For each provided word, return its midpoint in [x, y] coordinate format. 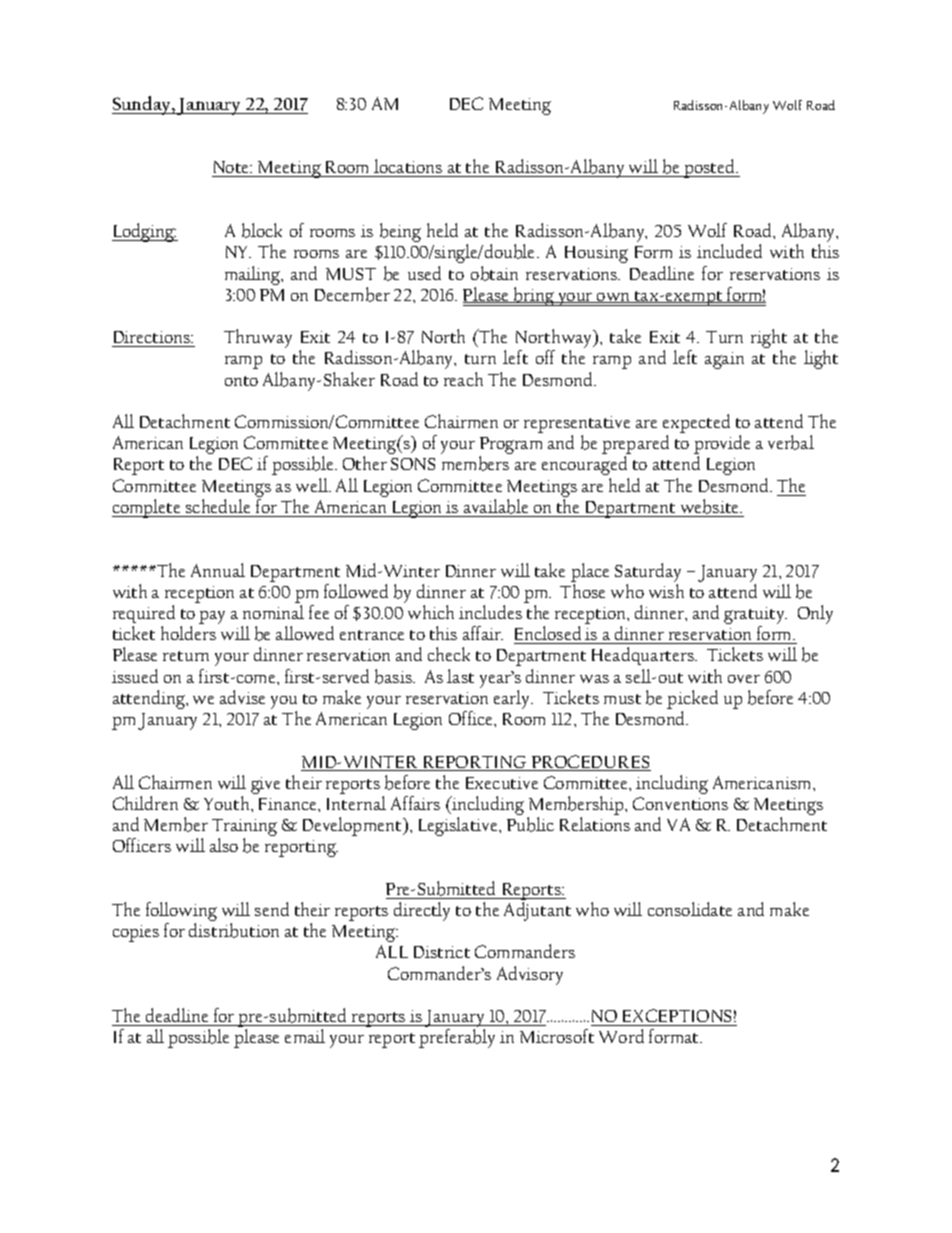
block [262, 230]
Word [621, 1036]
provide [722, 446]
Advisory [530, 975]
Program [511, 447]
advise [242, 697]
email [305, 1036]
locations [408, 168]
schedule [218, 506]
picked [692, 699]
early [513, 699]
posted [710, 168]
